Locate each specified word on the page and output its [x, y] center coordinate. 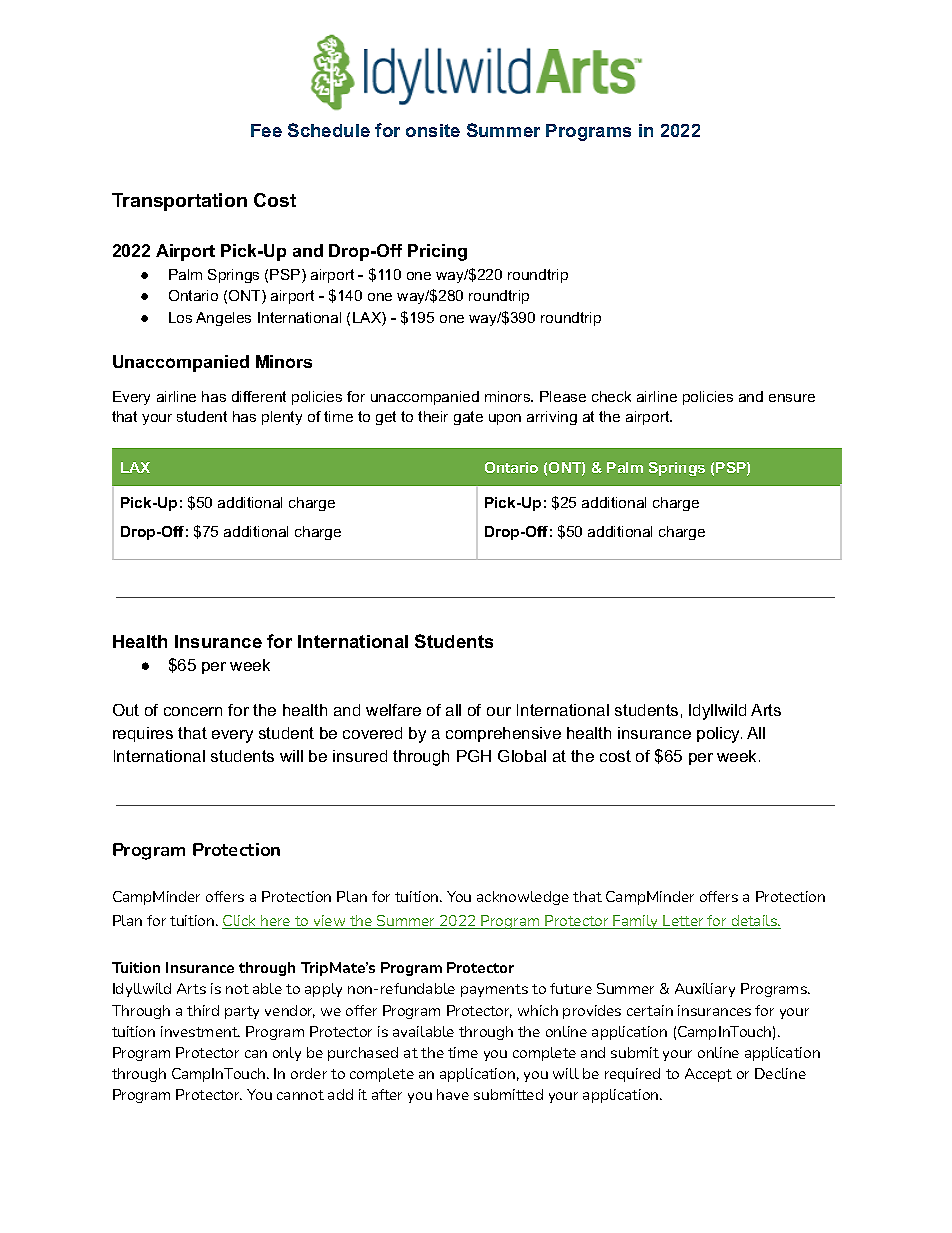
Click [240, 922]
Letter [684, 922]
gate [468, 418]
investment [200, 1031]
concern [193, 711]
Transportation [179, 202]
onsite [433, 130]
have [453, 1094]
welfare [393, 710]
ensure [792, 398]
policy [719, 735]
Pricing [437, 252]
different [259, 396]
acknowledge [523, 898]
